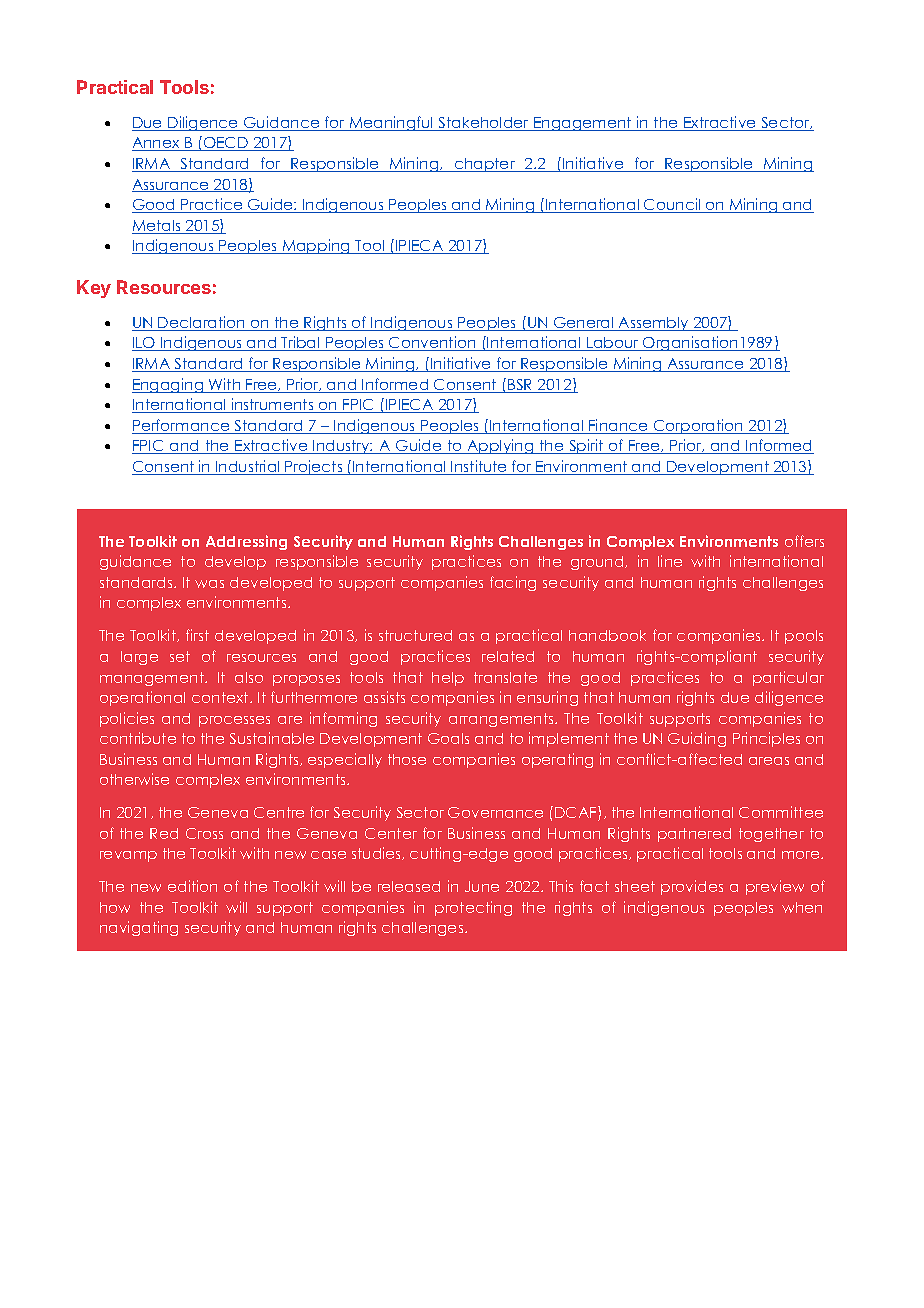 Image resolution: width=924 pixels, height=1308 pixels. I want to click on Annex, so click(157, 144).
